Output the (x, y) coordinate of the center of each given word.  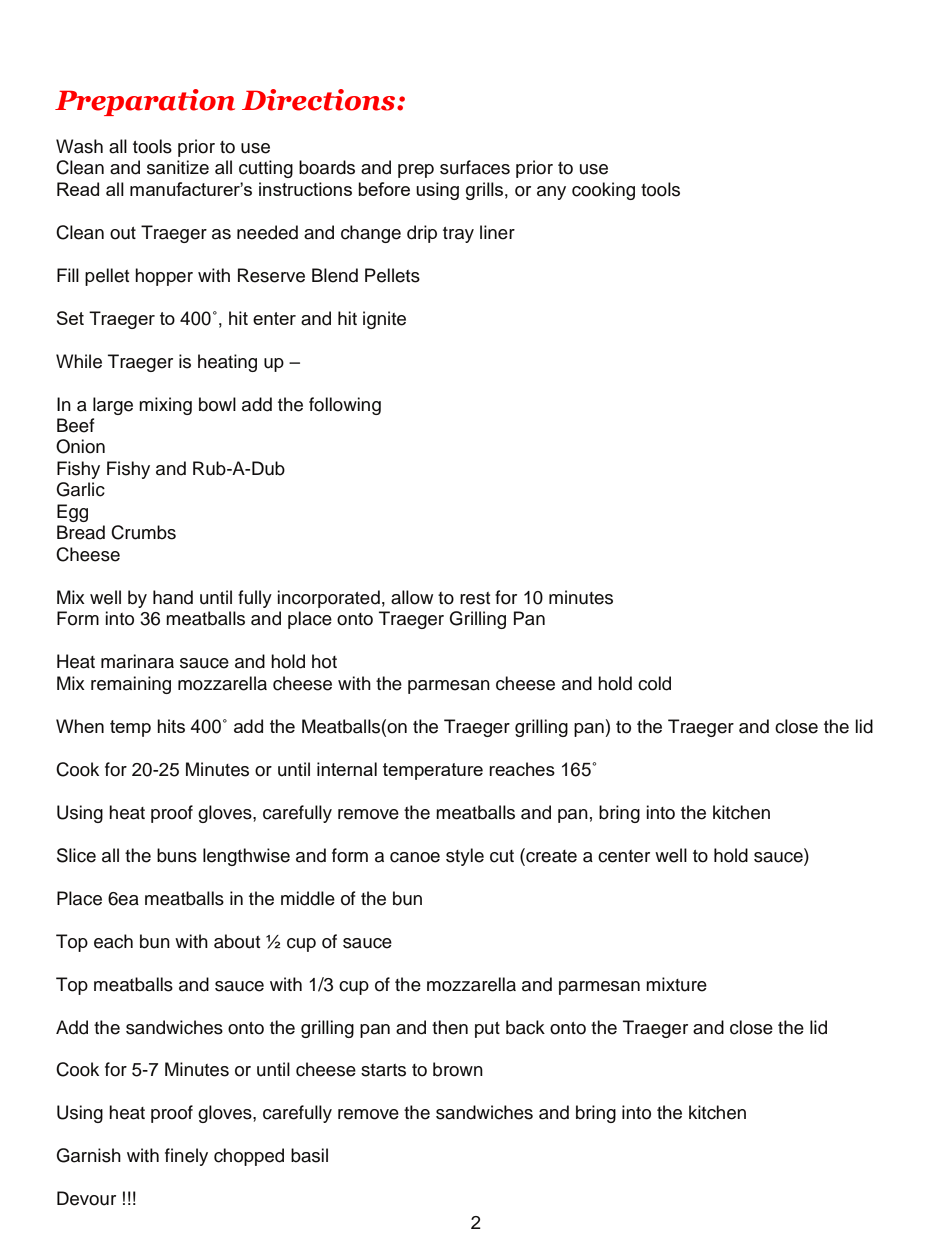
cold (654, 683)
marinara (137, 661)
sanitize (178, 167)
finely (186, 1157)
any (551, 193)
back (525, 1027)
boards (327, 167)
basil (309, 1155)
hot (324, 661)
